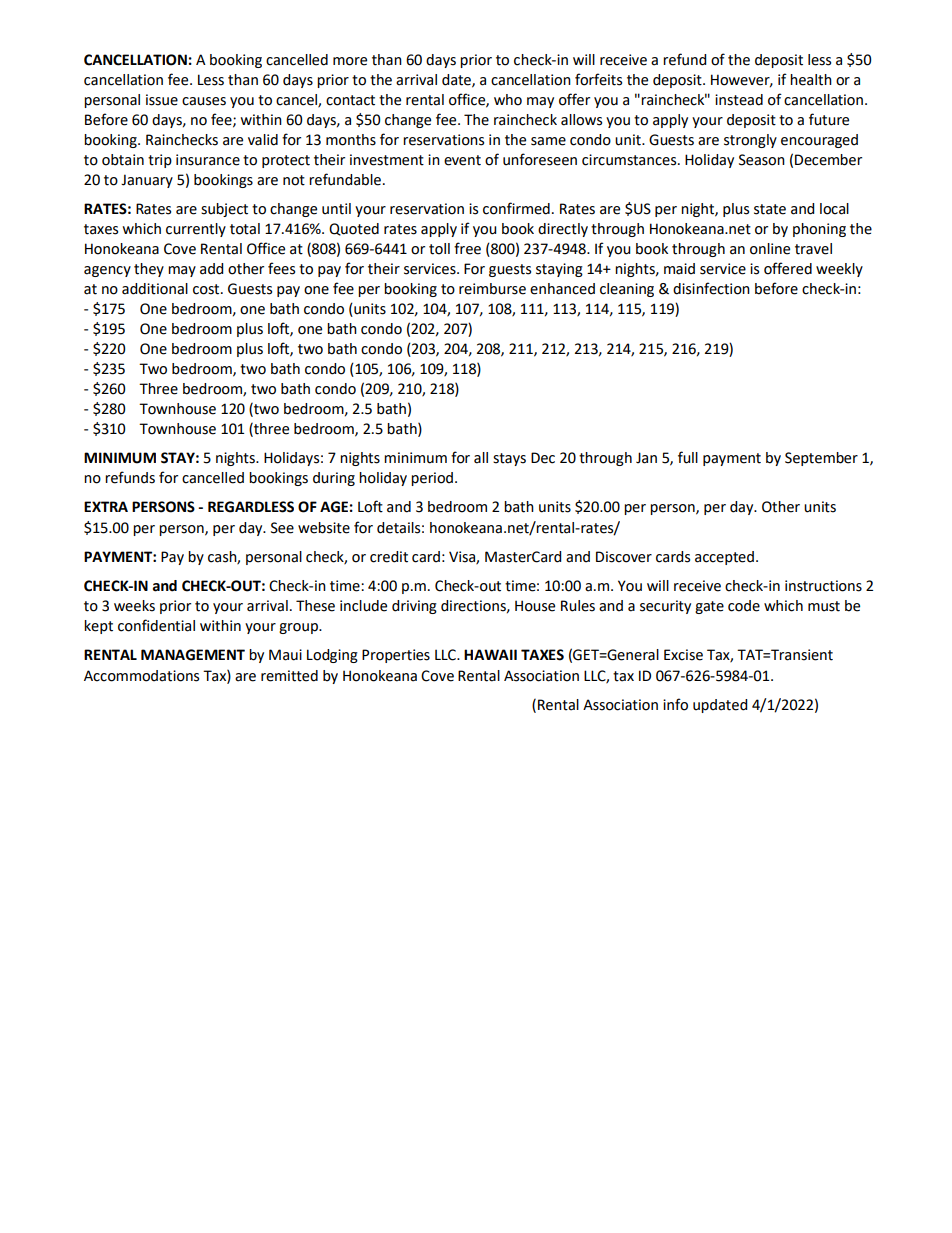 The image size is (952, 1233). Describe the element at coordinates (675, 704) in the image. I see `info` at that location.
